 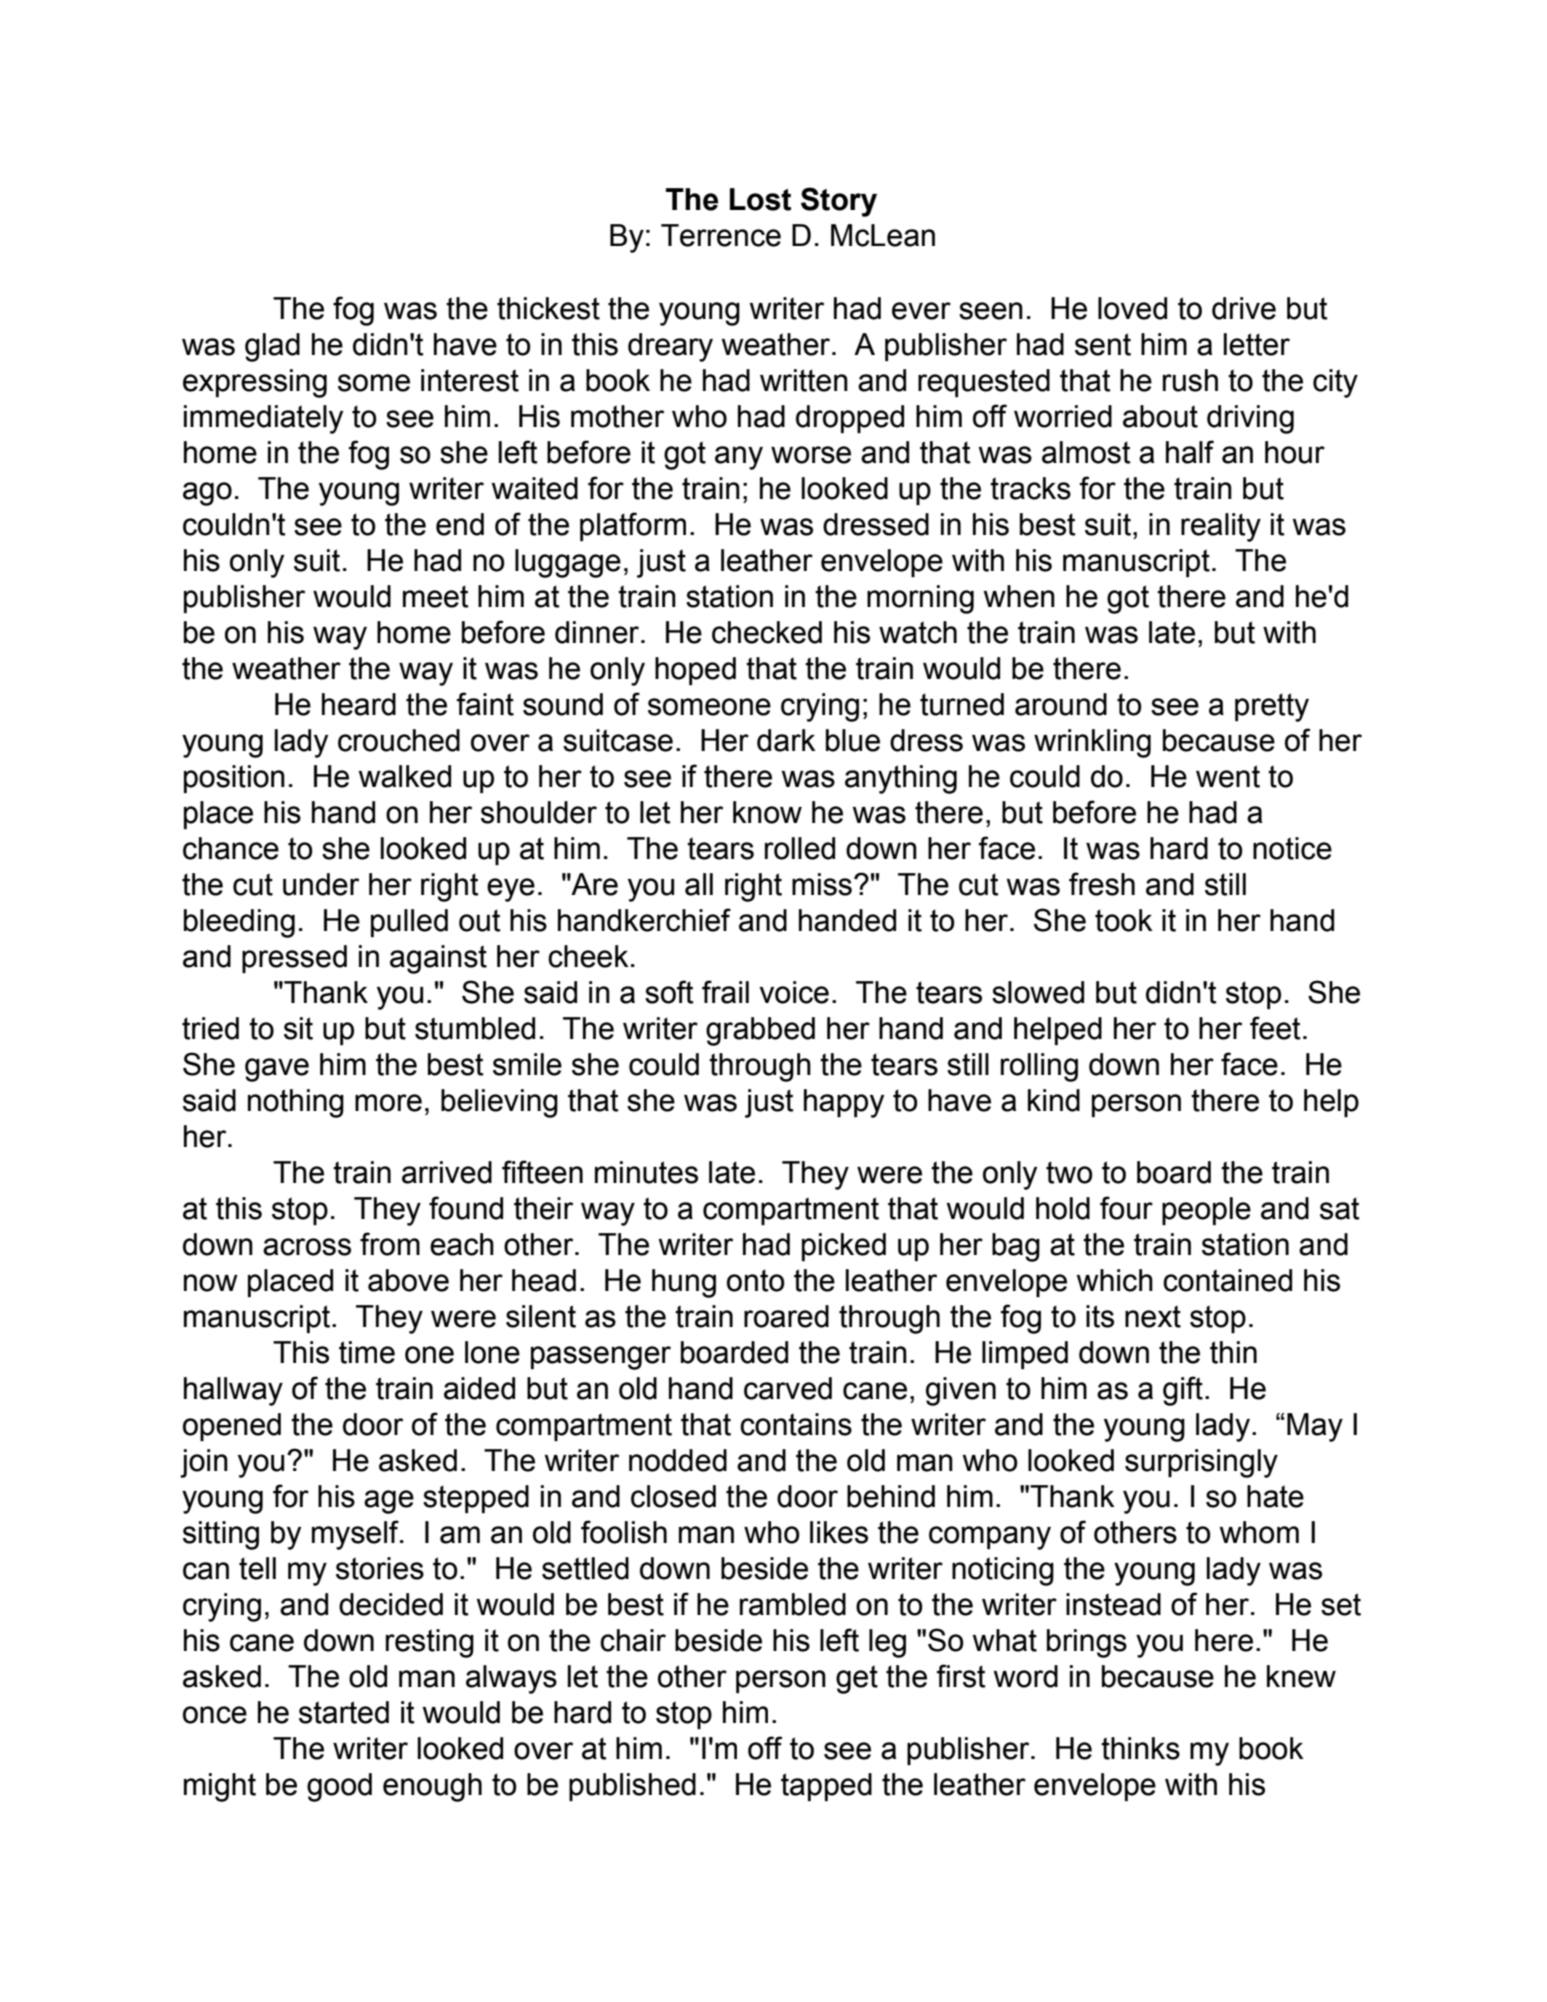 What do you see at coordinates (272, 347) in the page?
I see `glad` at bounding box center [272, 347].
